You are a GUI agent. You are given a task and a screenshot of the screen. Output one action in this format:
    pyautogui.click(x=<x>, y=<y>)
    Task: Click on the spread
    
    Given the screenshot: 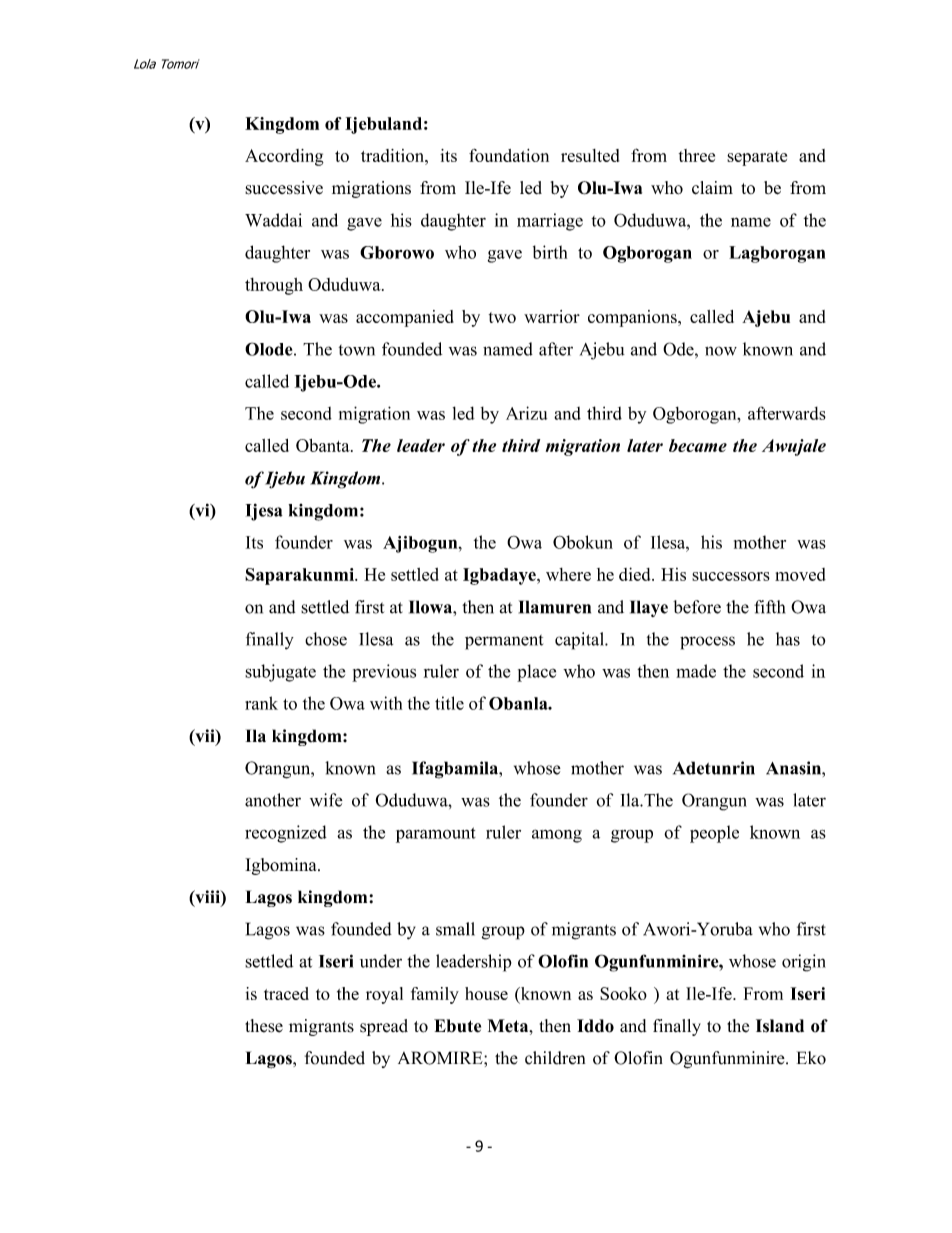 What is the action you would take?
    pyautogui.click(x=384, y=1027)
